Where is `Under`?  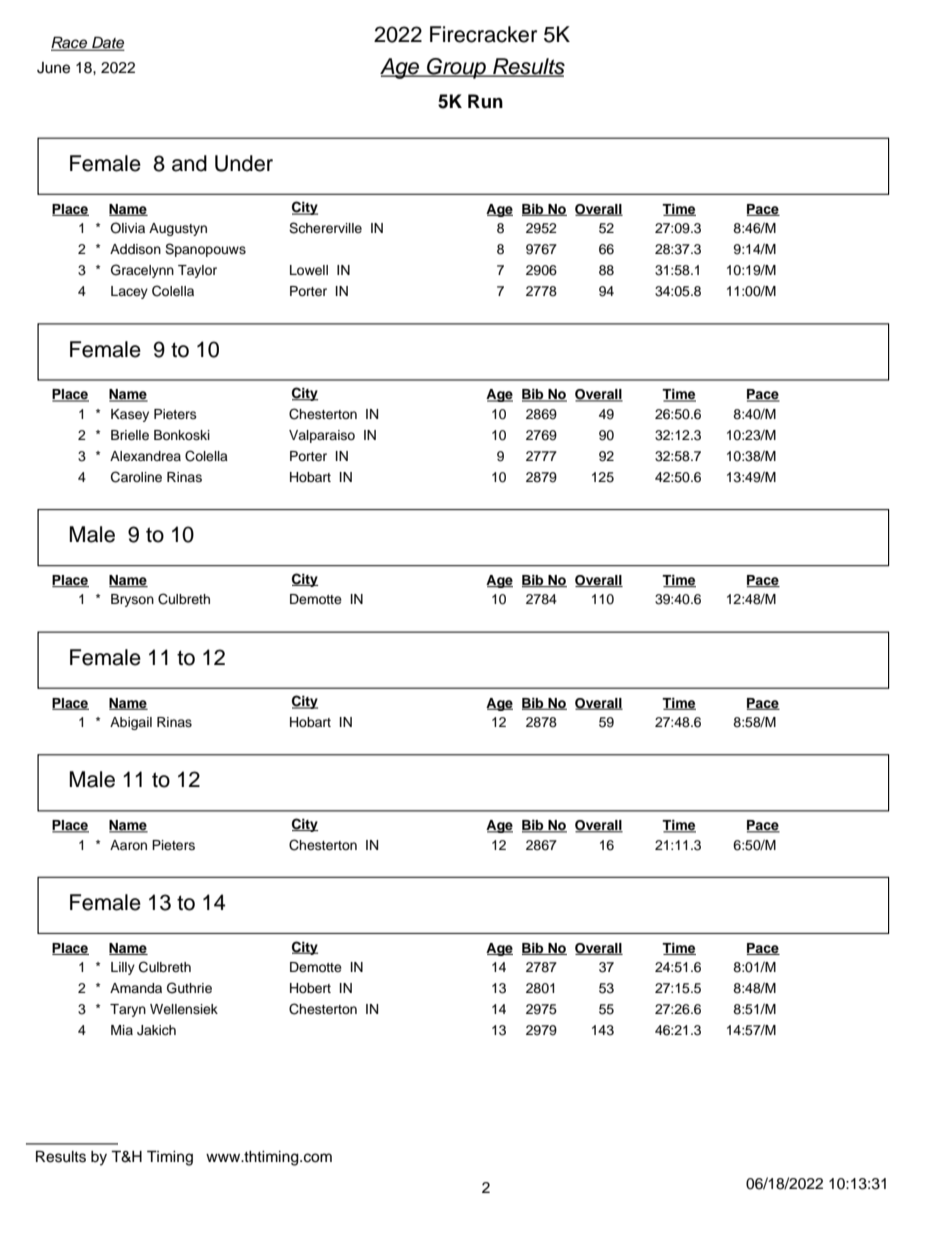 Under is located at coordinates (244, 163).
